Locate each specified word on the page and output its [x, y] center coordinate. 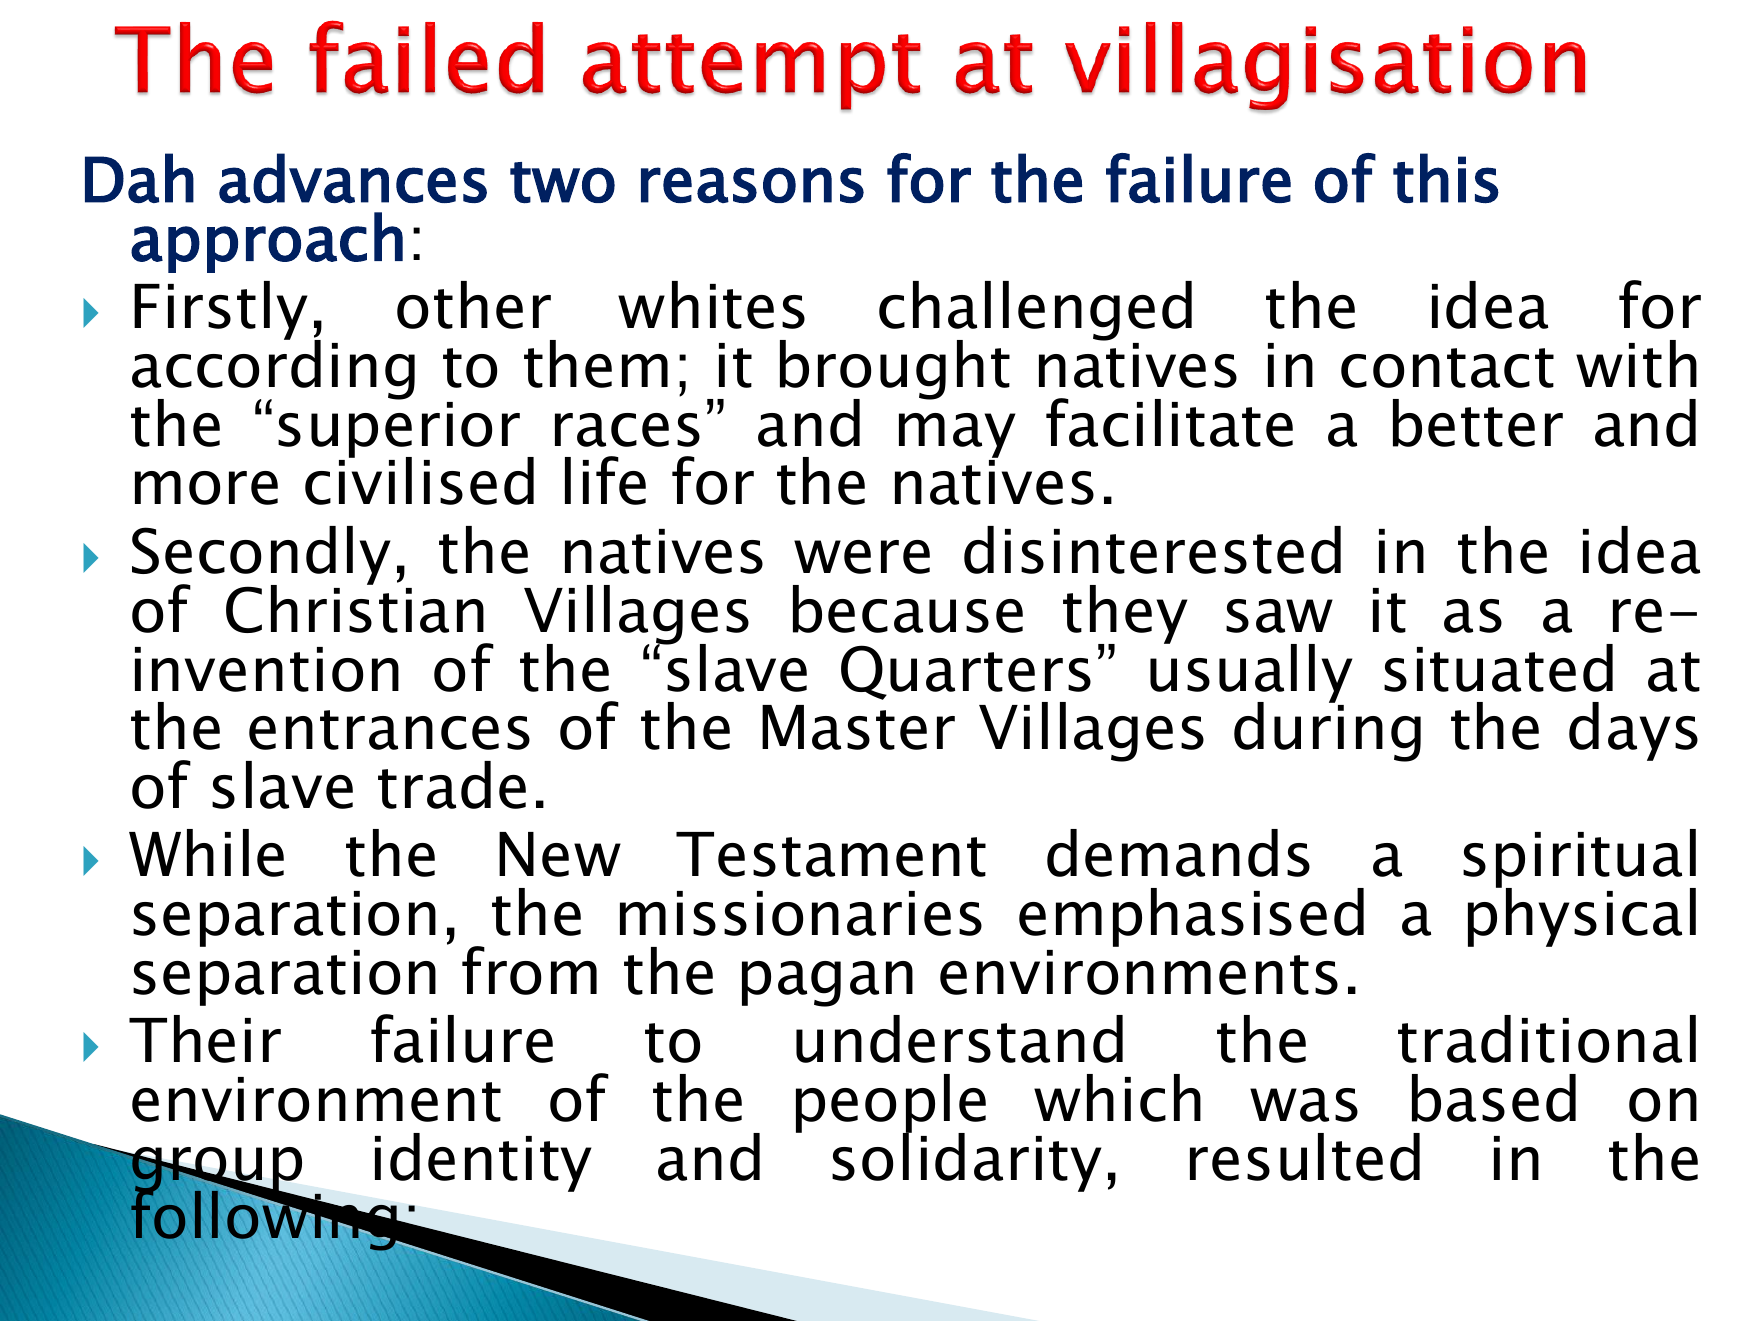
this [1446, 178]
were [862, 557]
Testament [831, 854]
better [1478, 423]
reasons [752, 185]
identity [483, 1162]
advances [353, 178]
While [206, 853]
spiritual [1579, 860]
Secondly [261, 557]
